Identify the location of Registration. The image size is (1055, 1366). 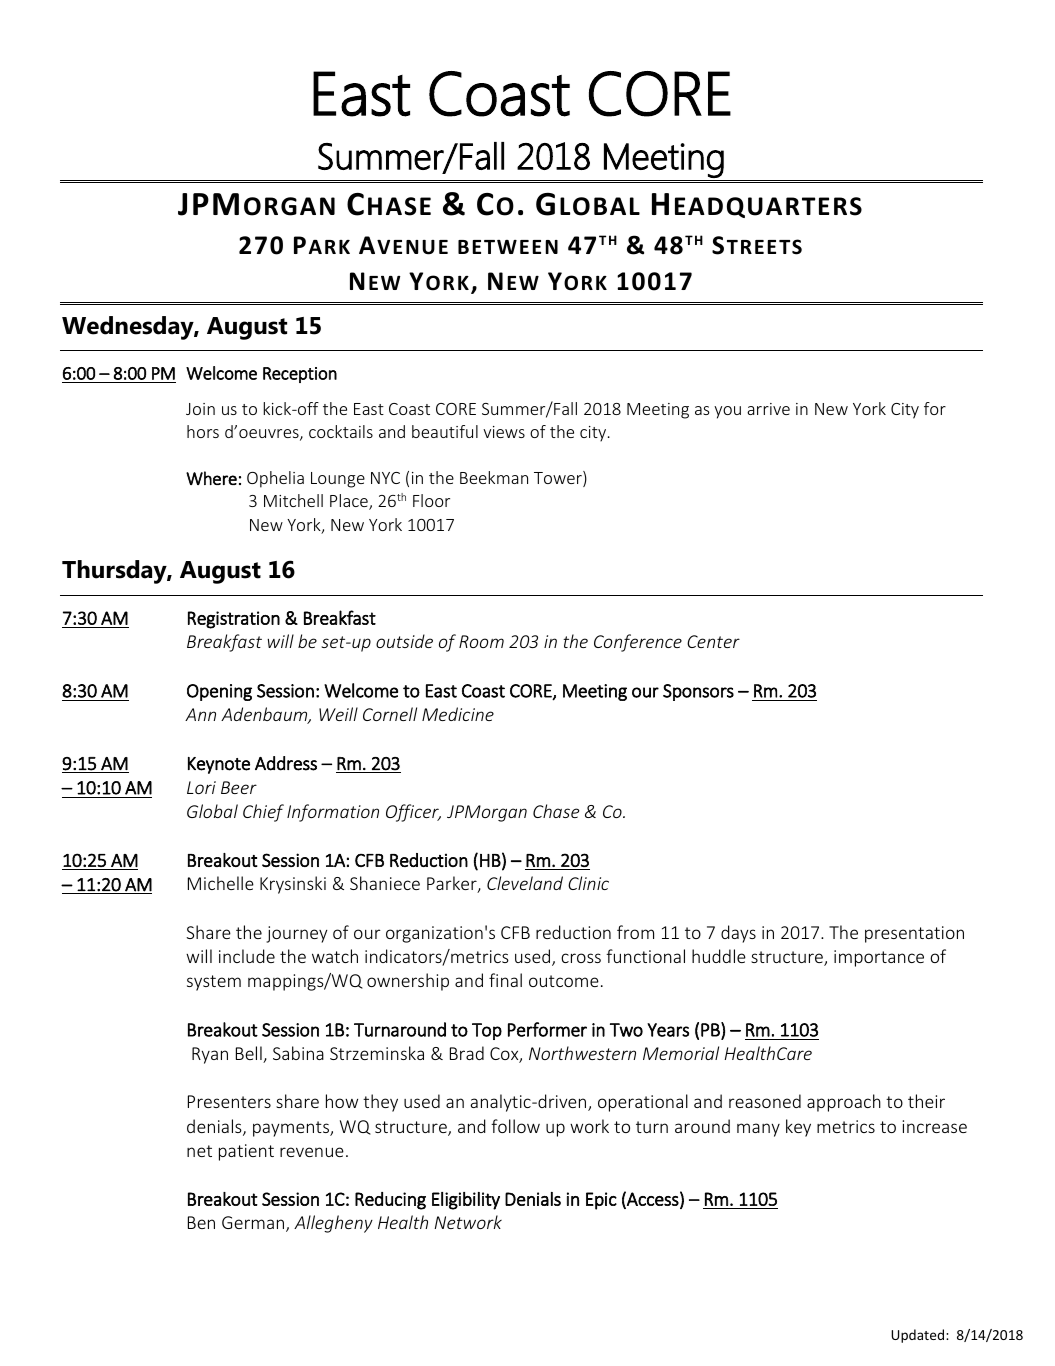
(234, 620).
